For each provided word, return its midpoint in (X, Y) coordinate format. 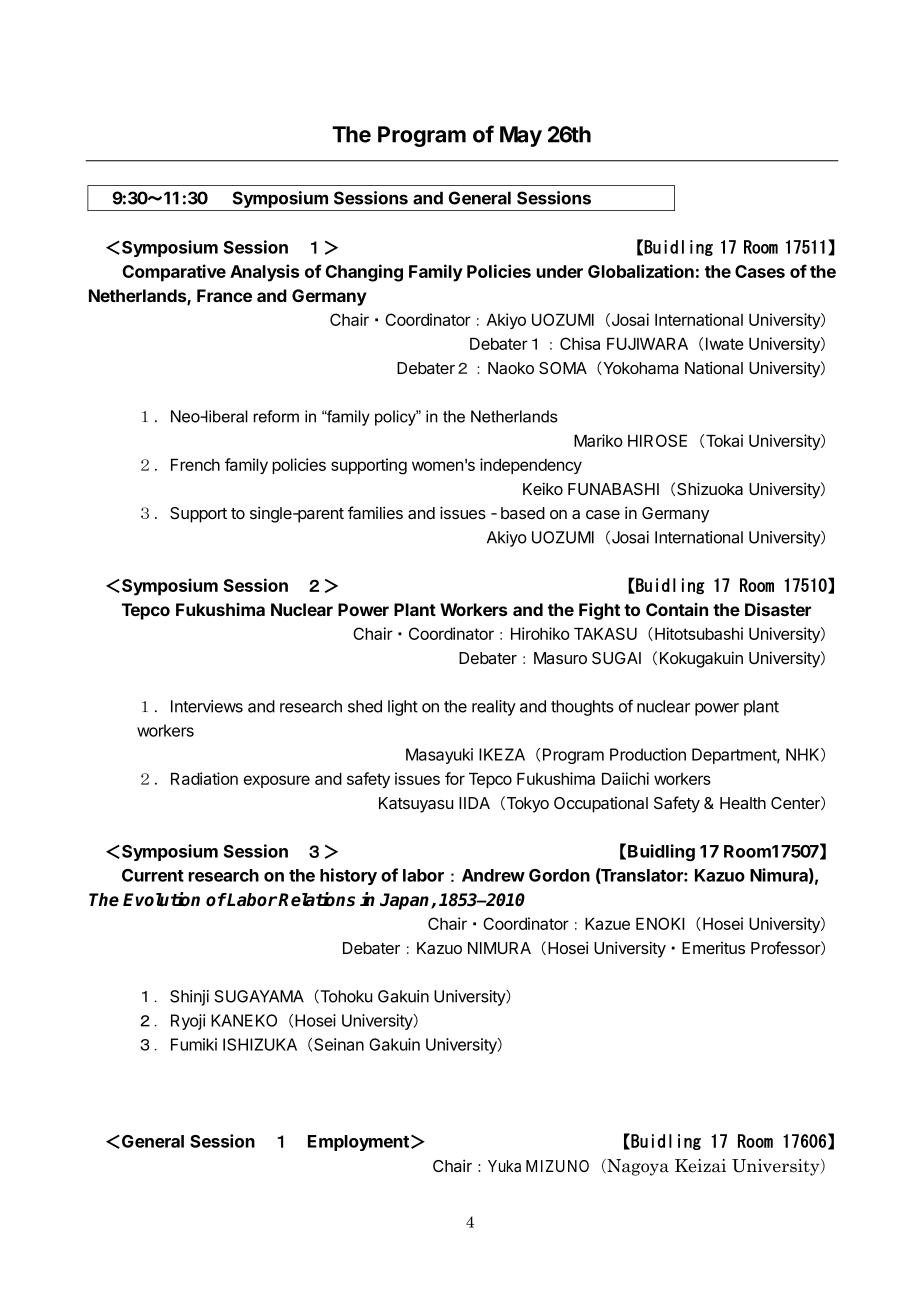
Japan (406, 901)
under (560, 271)
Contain (677, 609)
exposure (277, 781)
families (375, 512)
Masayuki (439, 756)
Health (743, 803)
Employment (358, 1143)
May (521, 136)
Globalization (641, 271)
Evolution (161, 899)
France (224, 295)
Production (648, 754)
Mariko (598, 440)
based (523, 513)
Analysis (264, 273)
